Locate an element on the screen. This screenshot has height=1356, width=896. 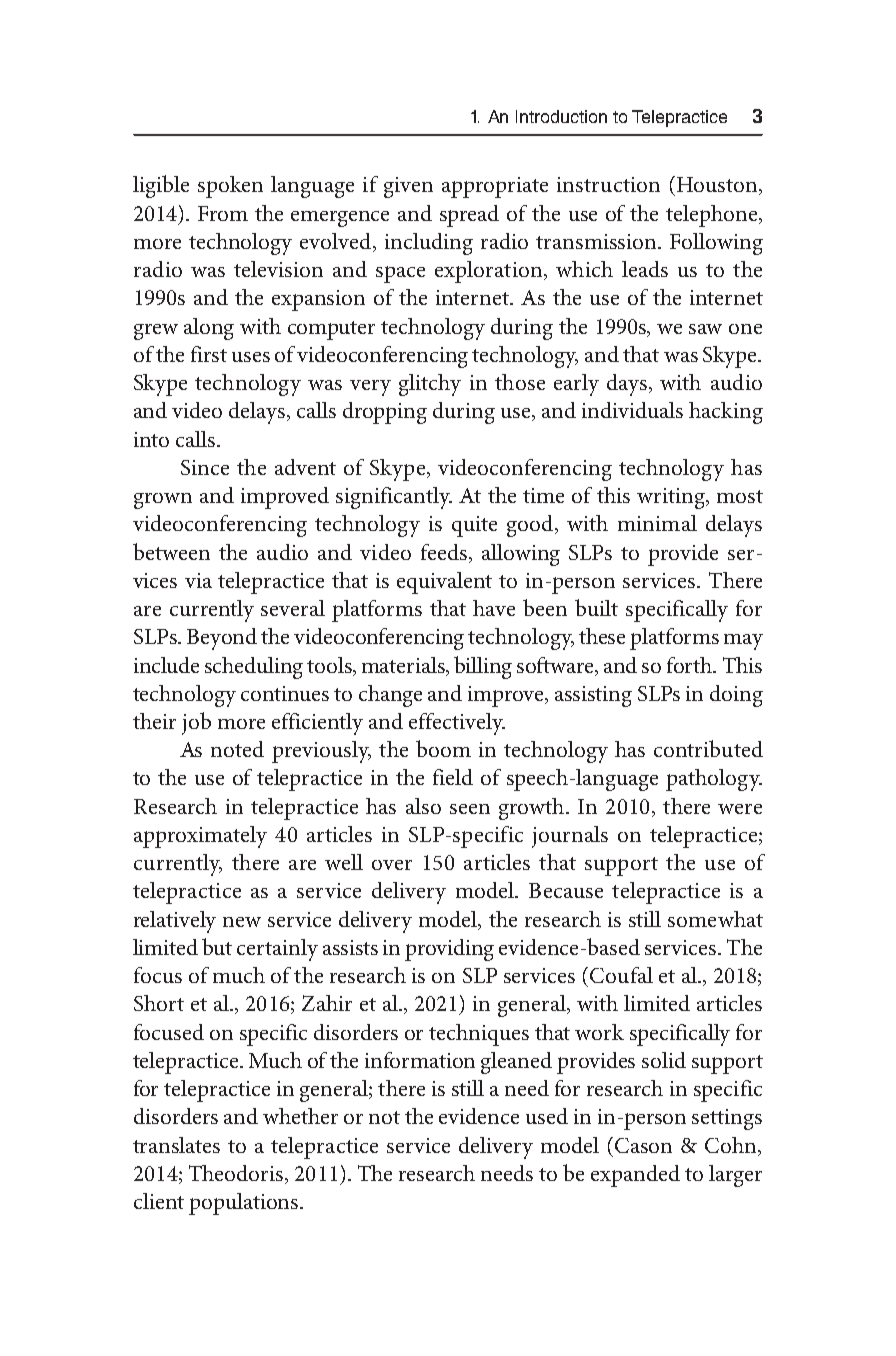
populations is located at coordinates (245, 1204).
